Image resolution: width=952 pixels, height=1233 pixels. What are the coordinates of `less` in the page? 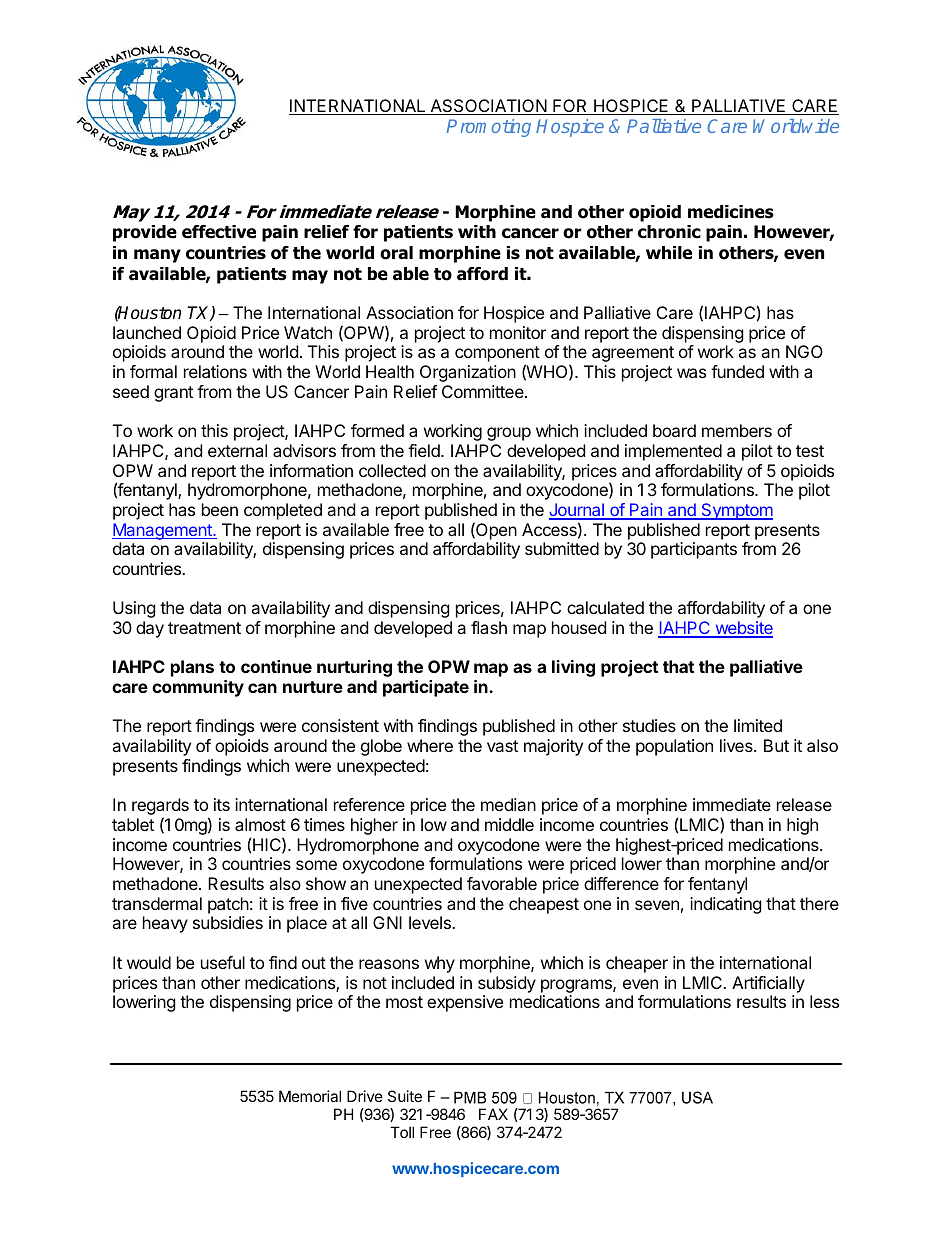 It's located at (824, 1001).
